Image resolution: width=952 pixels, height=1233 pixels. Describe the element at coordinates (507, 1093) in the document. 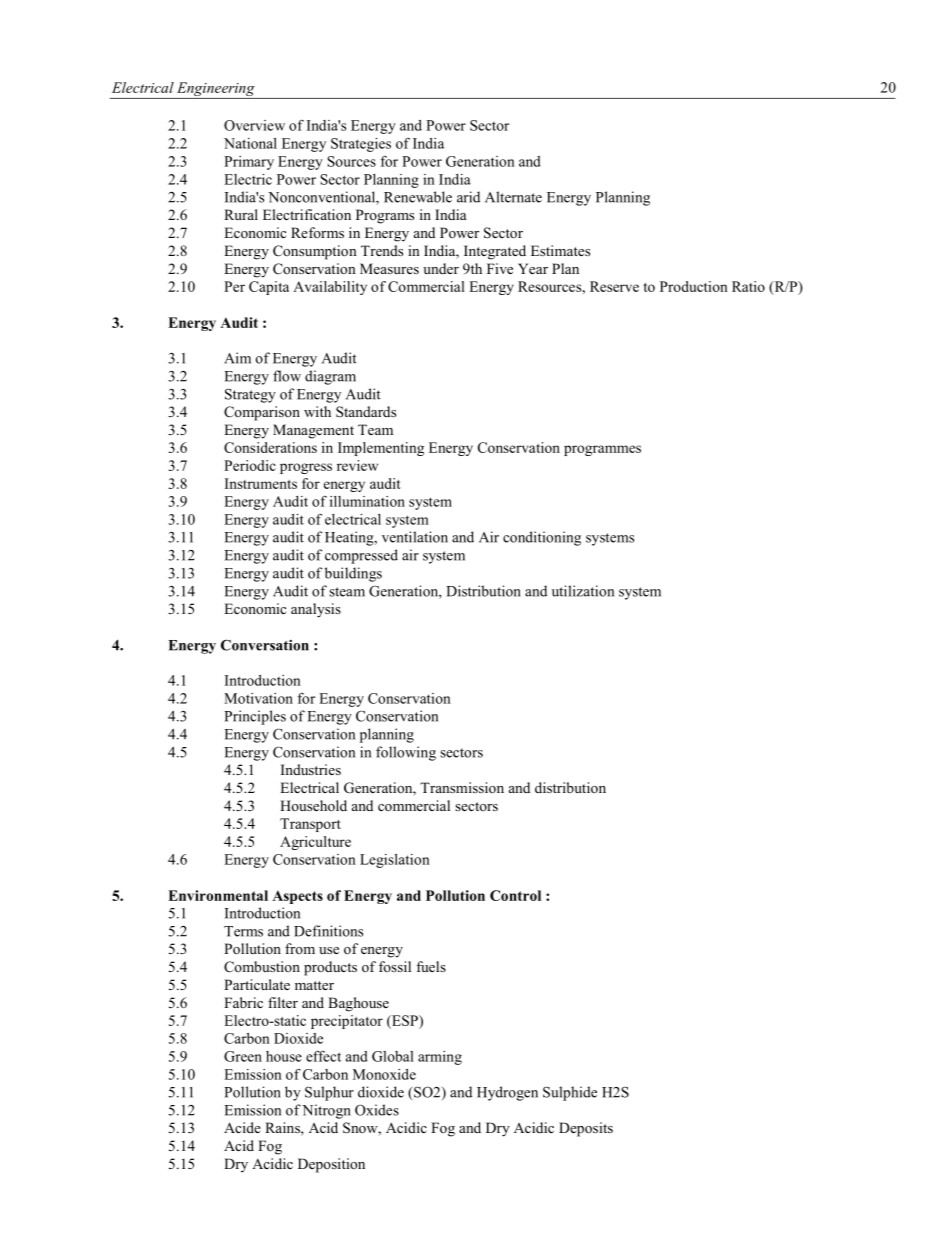

I see `Hydrogen` at that location.
